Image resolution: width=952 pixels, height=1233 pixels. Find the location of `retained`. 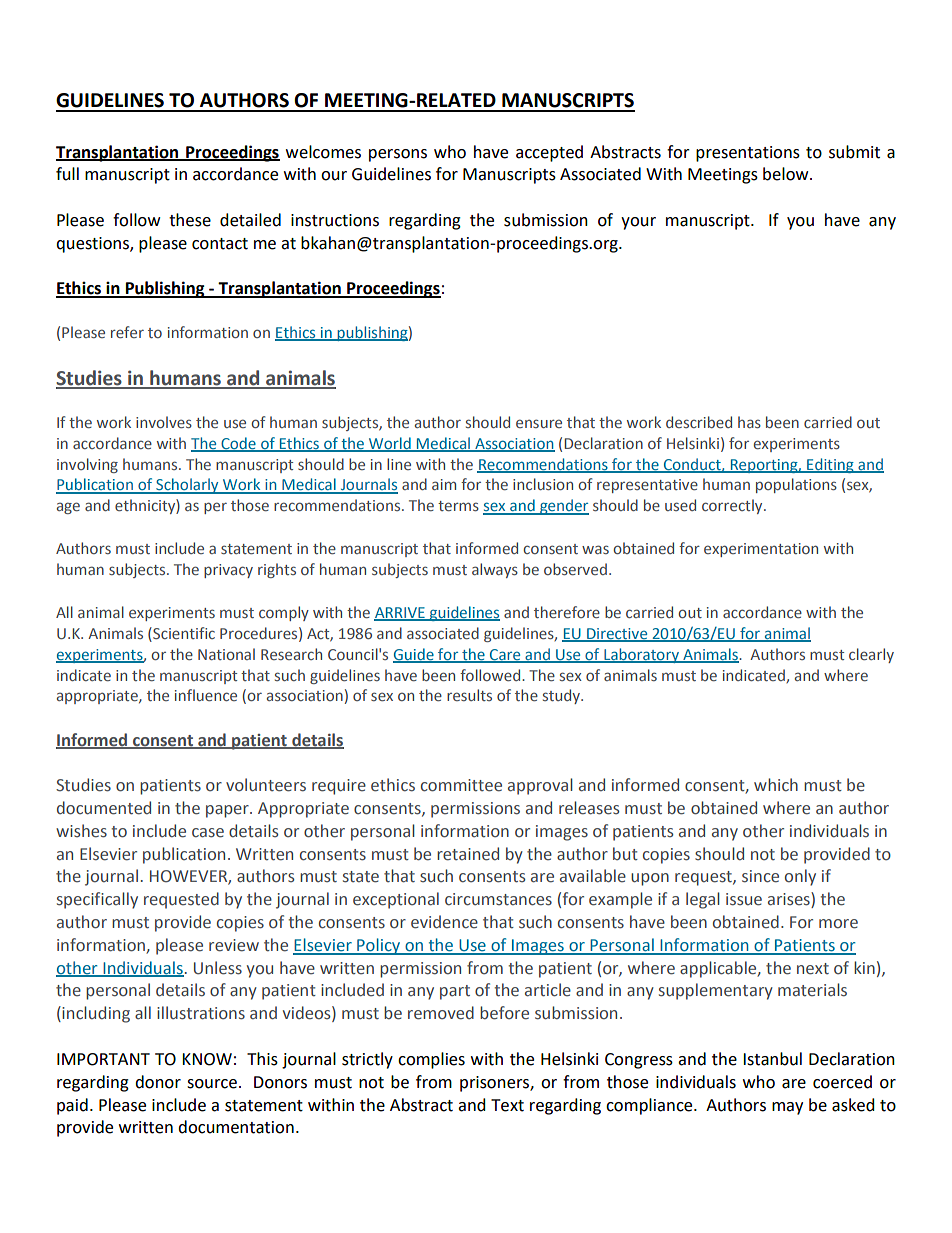

retained is located at coordinates (468, 854).
